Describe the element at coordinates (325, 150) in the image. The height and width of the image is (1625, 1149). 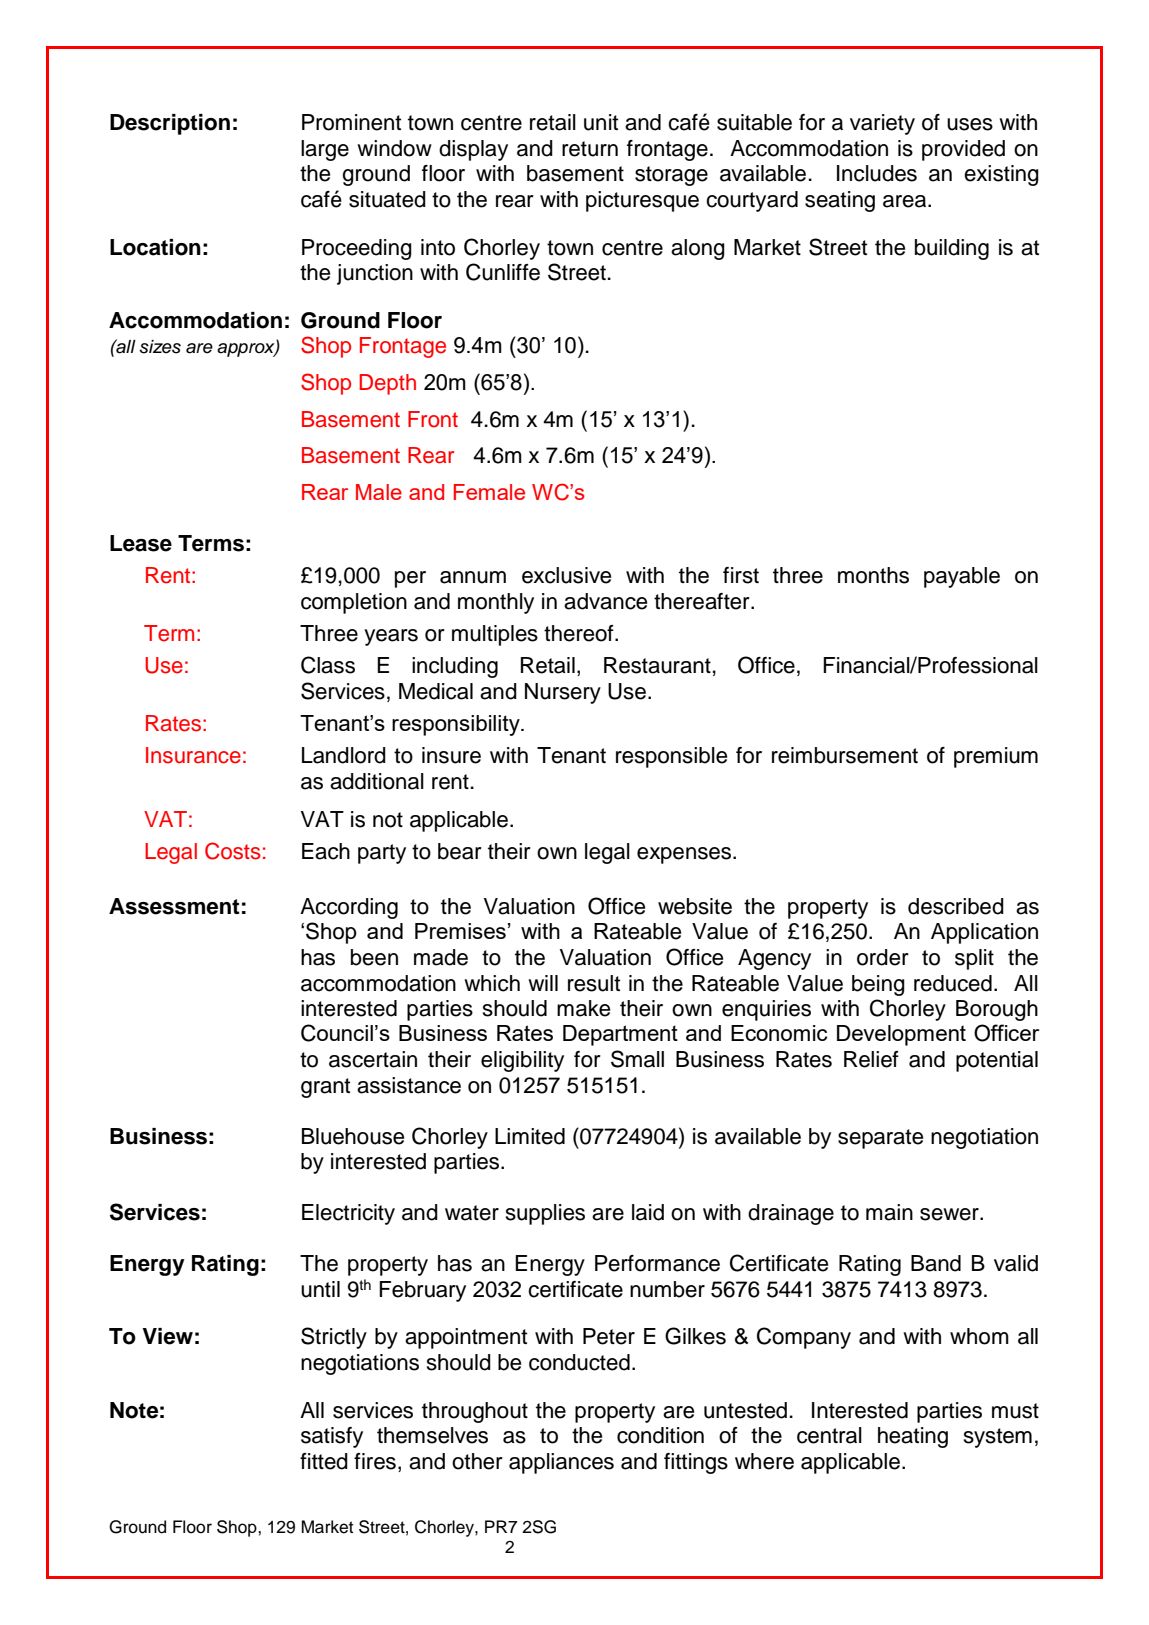
I see `large` at that location.
